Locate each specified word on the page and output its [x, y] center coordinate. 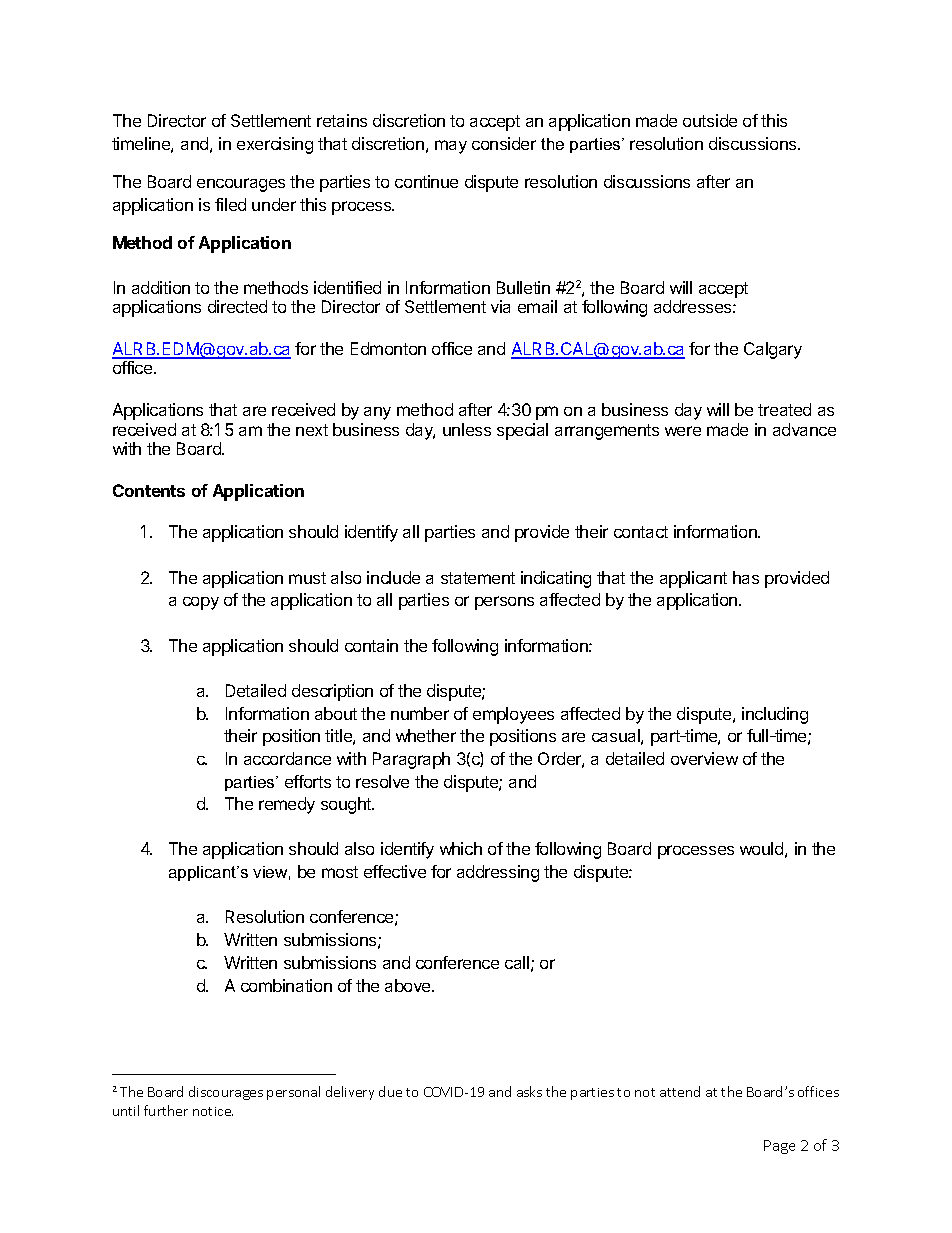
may [451, 147]
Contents [149, 490]
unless [467, 429]
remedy [287, 805]
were [683, 431]
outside [710, 120]
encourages [241, 185]
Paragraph [411, 760]
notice [213, 1111]
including [775, 715]
